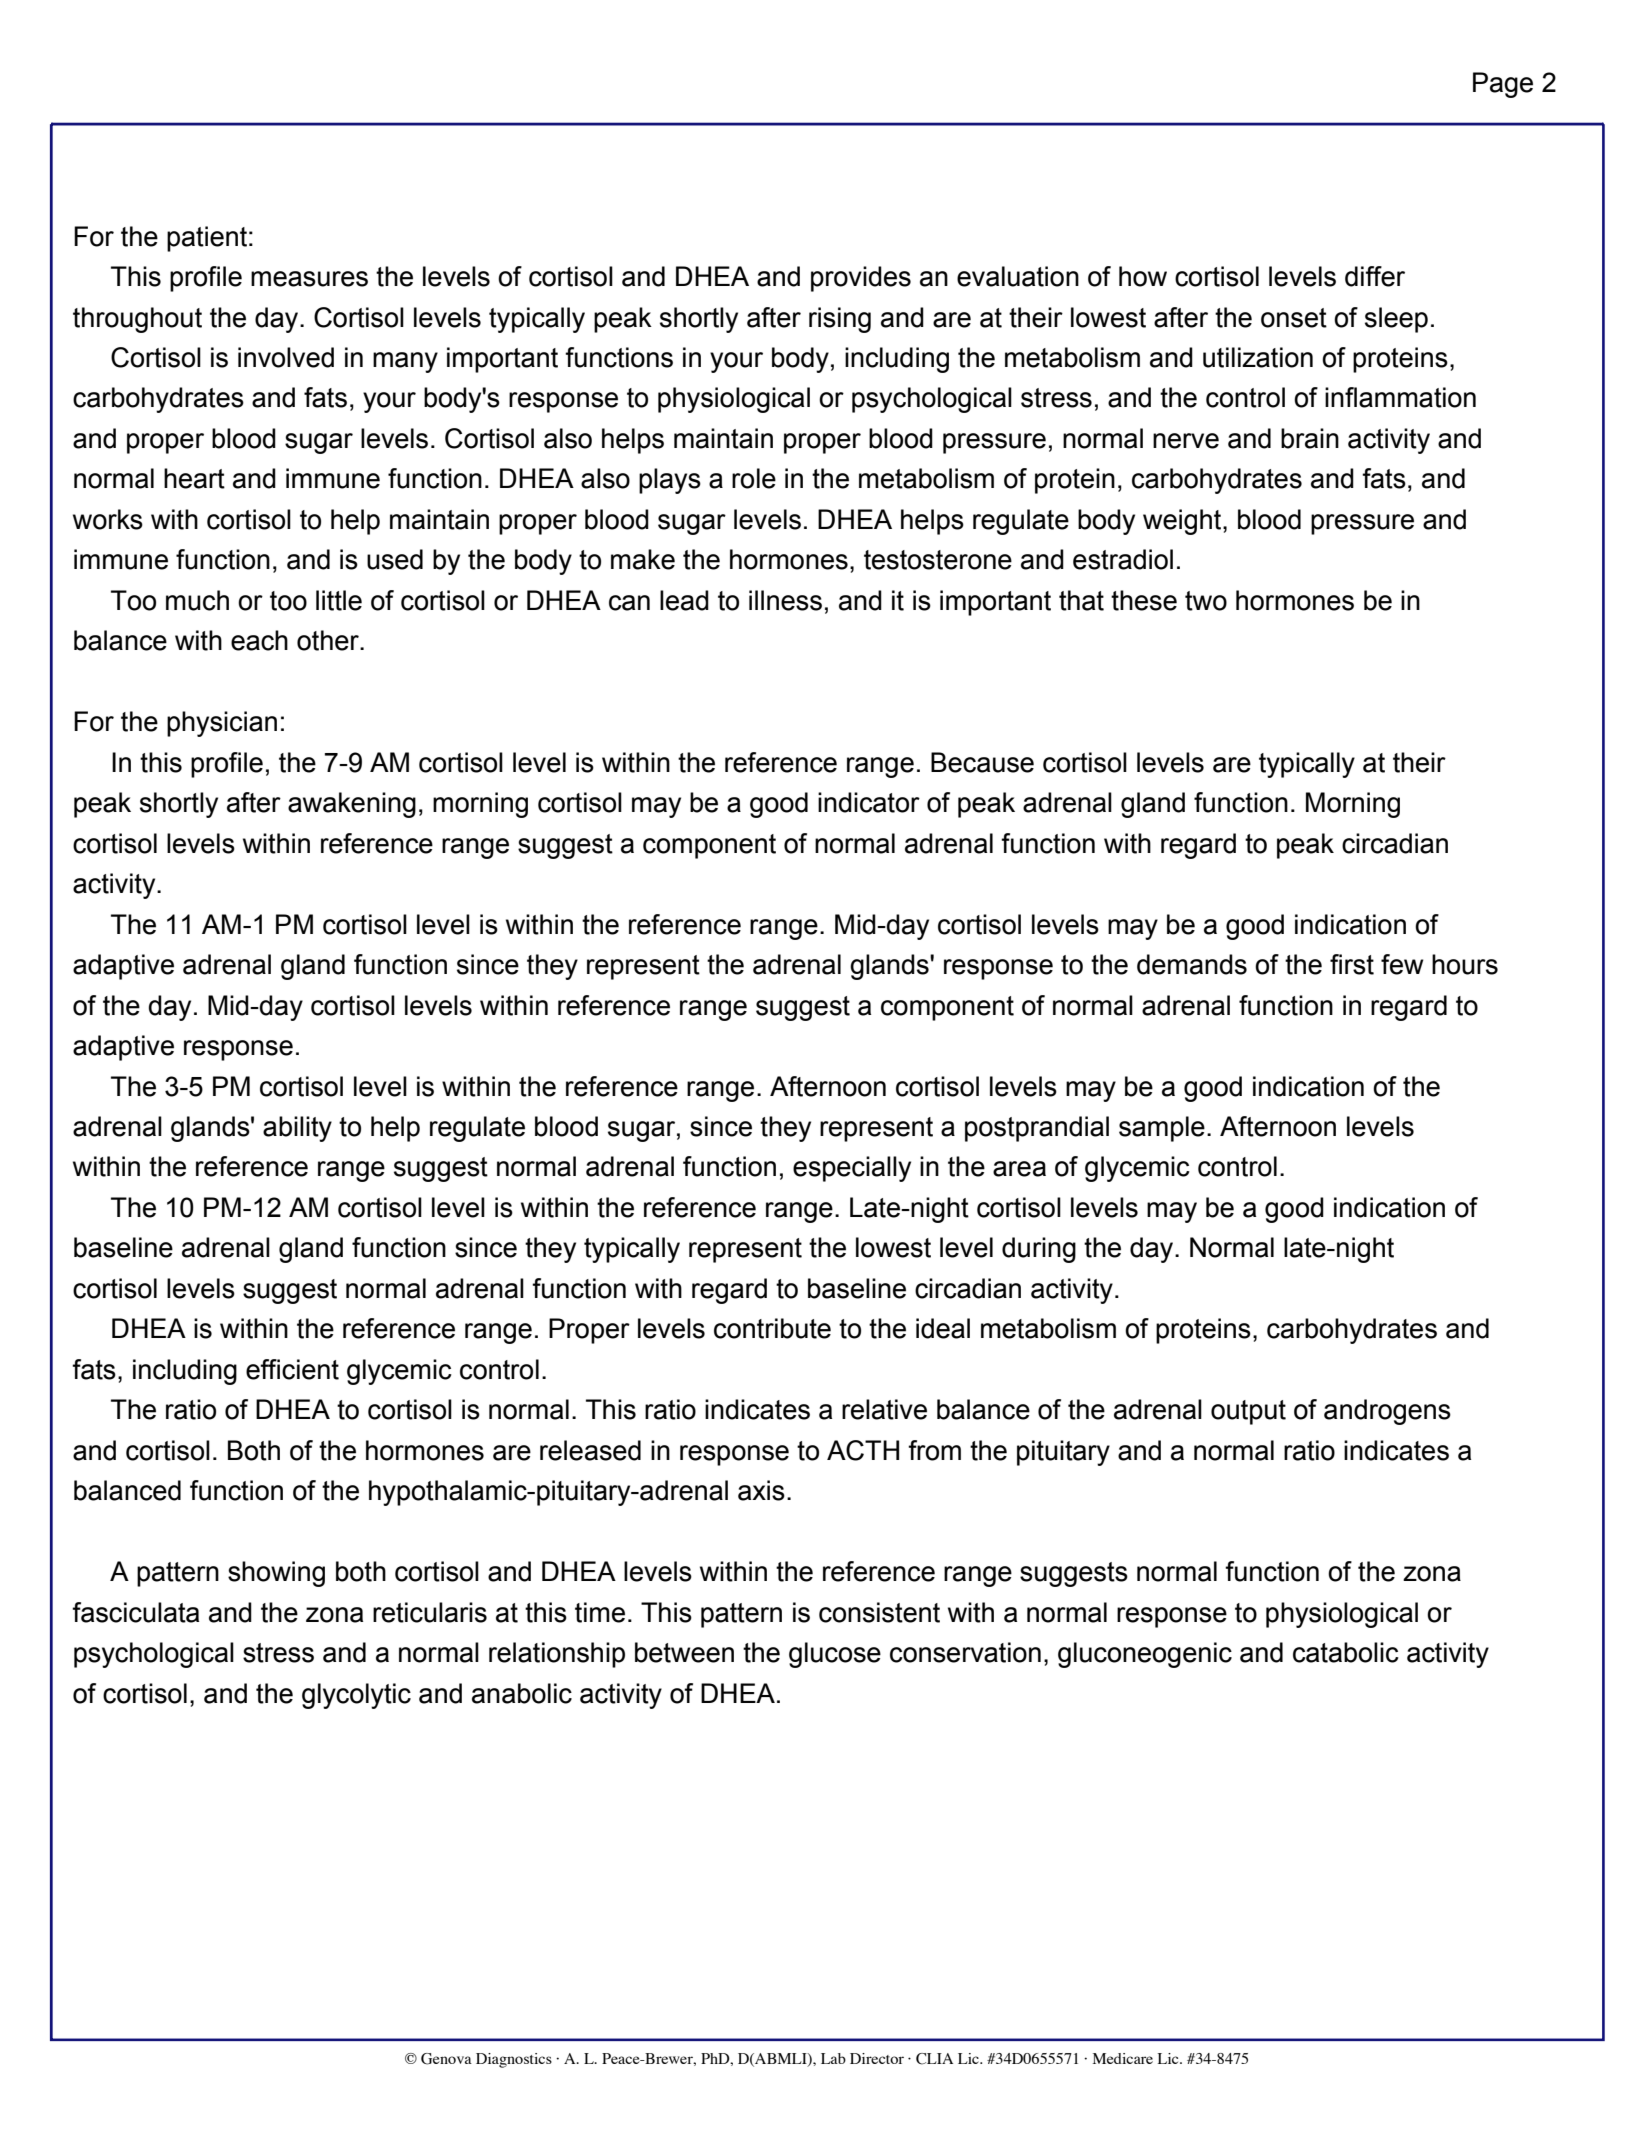  Describe the element at coordinates (309, 279) in the image. I see `measures` at that location.
